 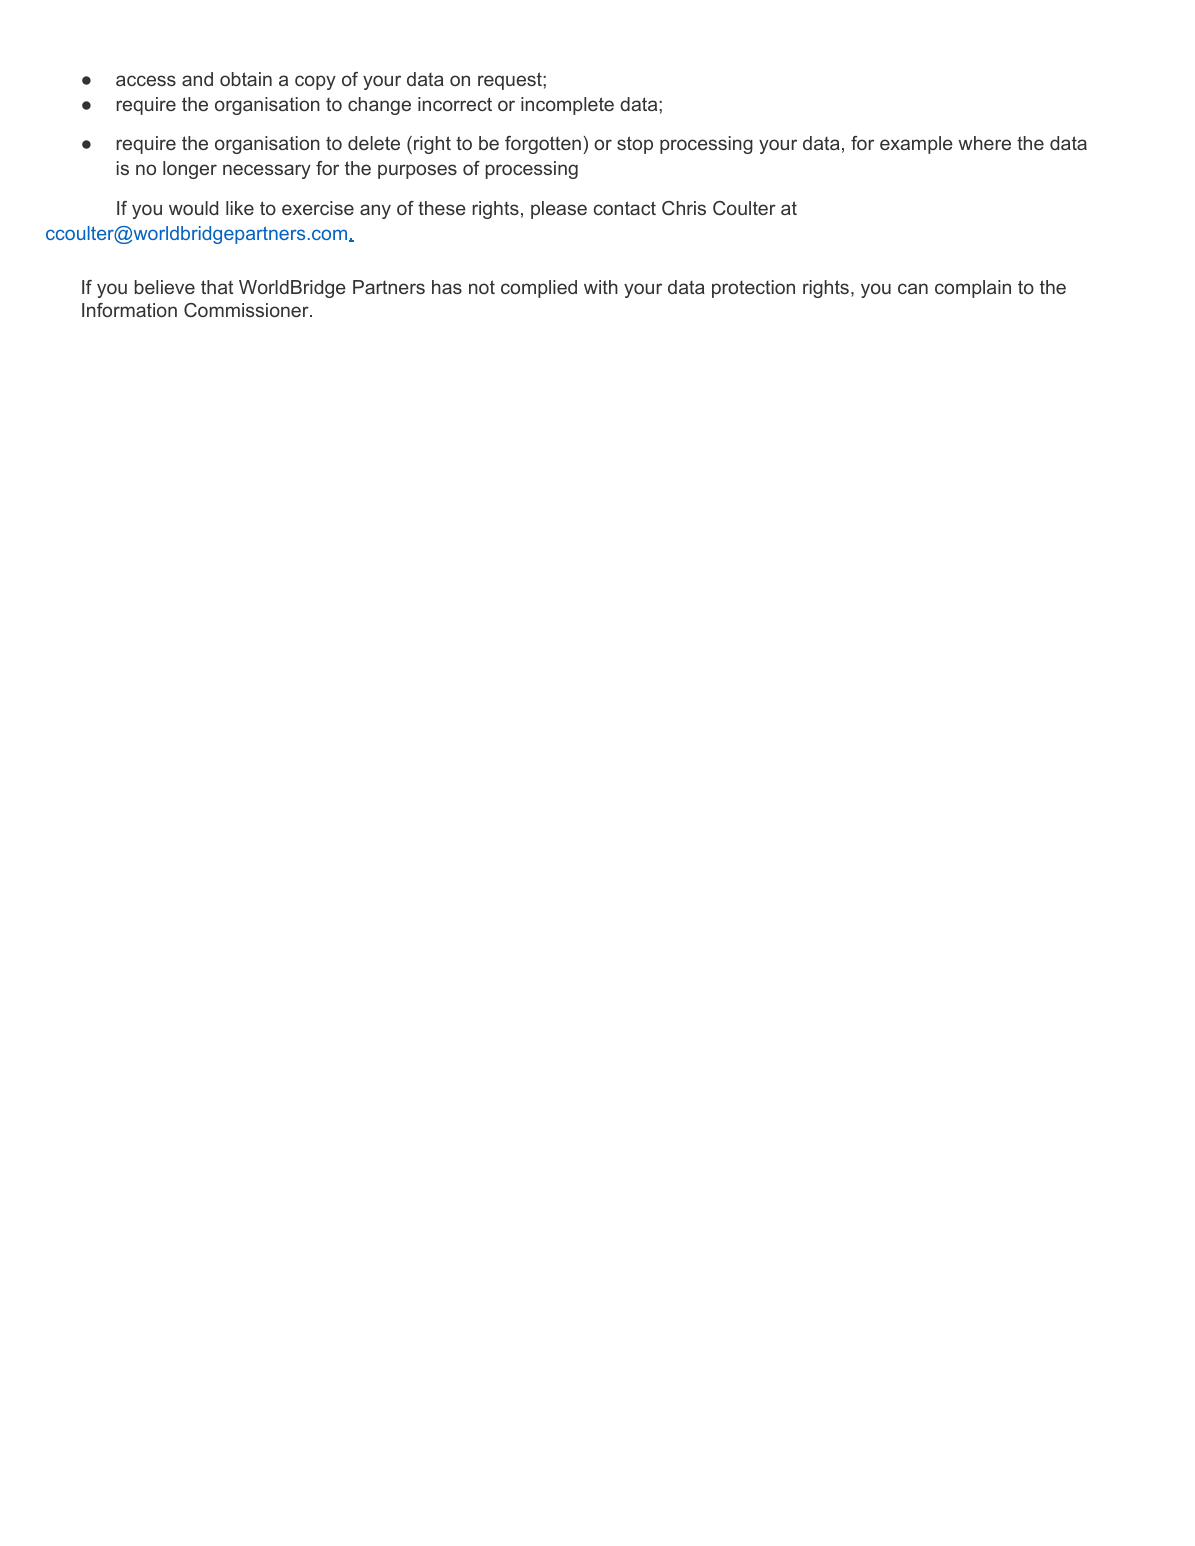 What do you see at coordinates (559, 210) in the screenshot?
I see `please` at bounding box center [559, 210].
